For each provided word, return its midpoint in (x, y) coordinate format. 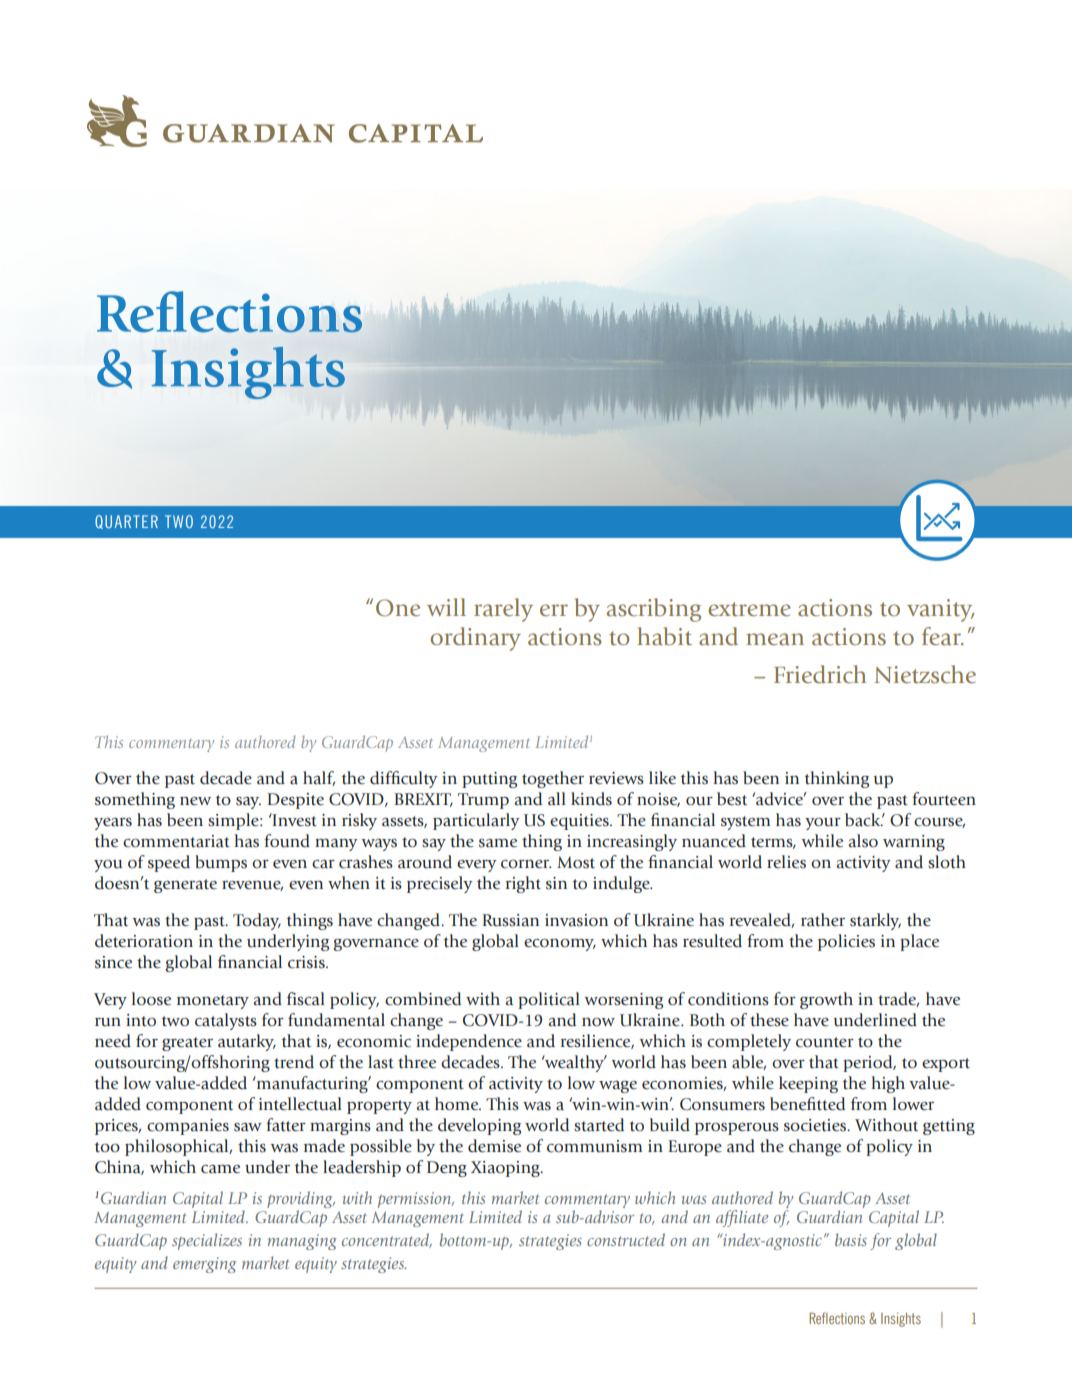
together (553, 779)
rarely (503, 610)
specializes (207, 1241)
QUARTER (126, 522)
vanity (941, 610)
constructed (626, 1239)
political (549, 1000)
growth (826, 1000)
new (195, 801)
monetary (213, 1002)
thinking (837, 779)
